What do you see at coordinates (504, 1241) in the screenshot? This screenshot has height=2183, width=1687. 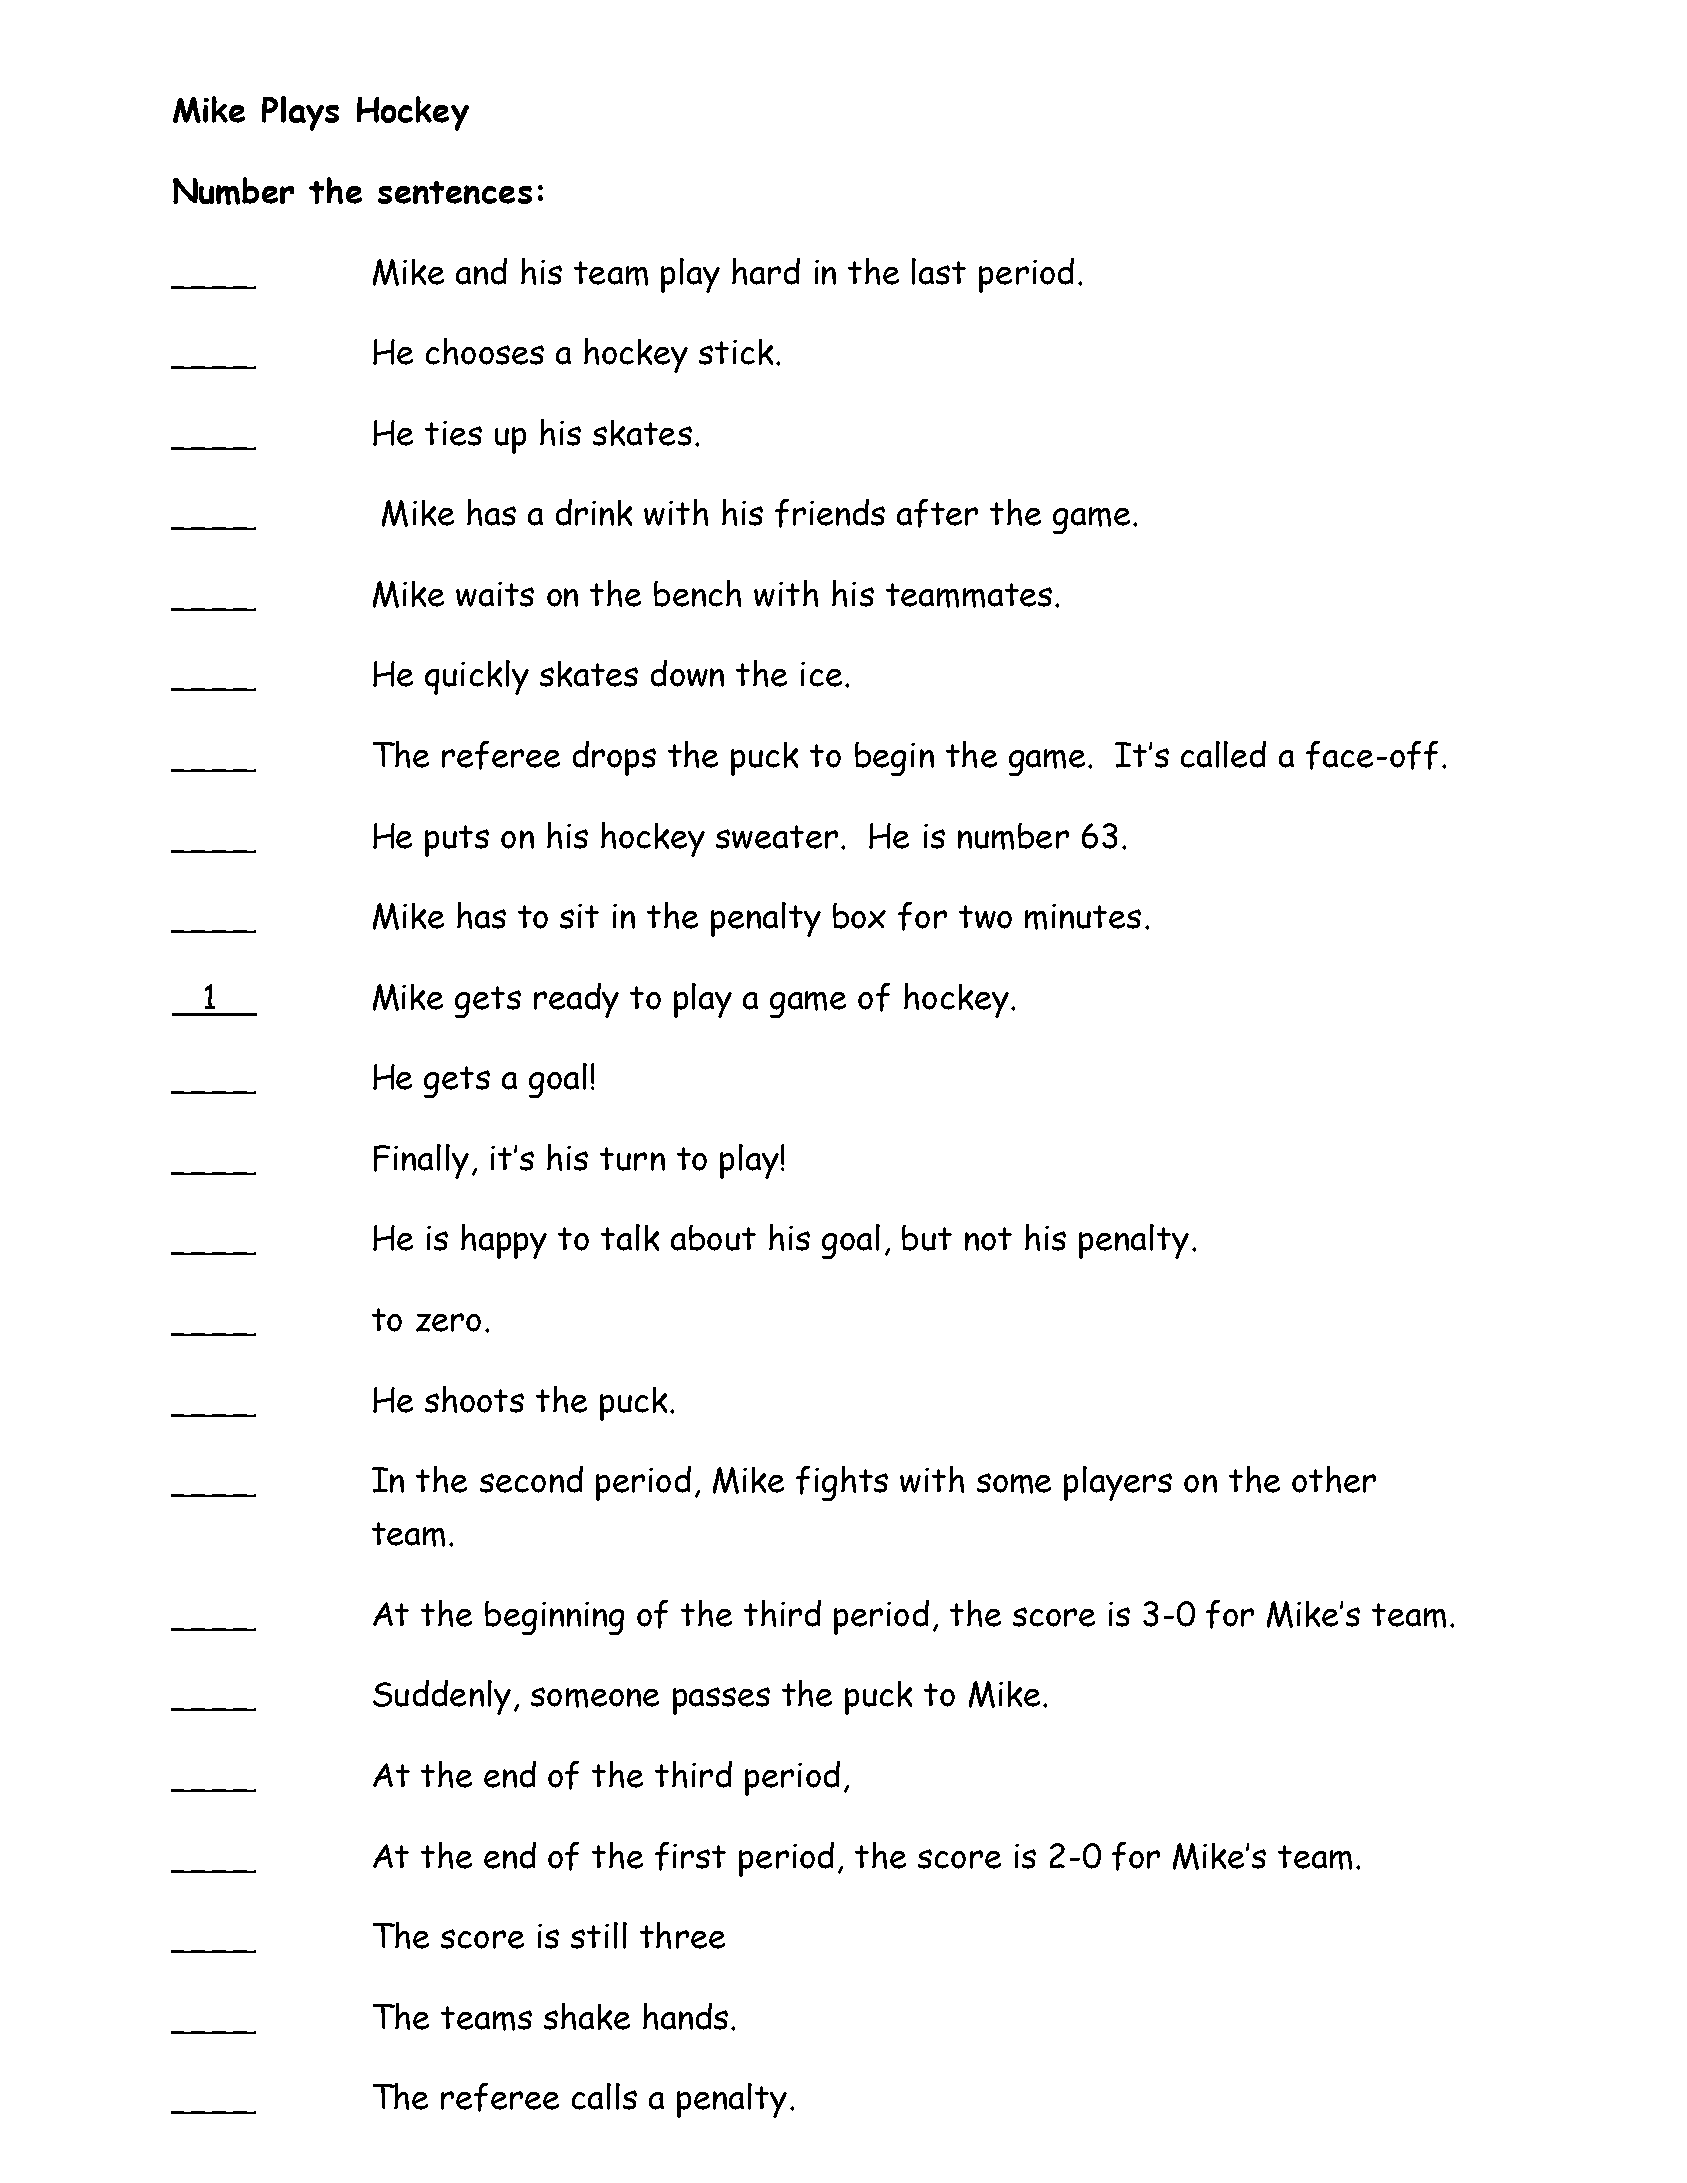 I see `happy` at bounding box center [504, 1241].
